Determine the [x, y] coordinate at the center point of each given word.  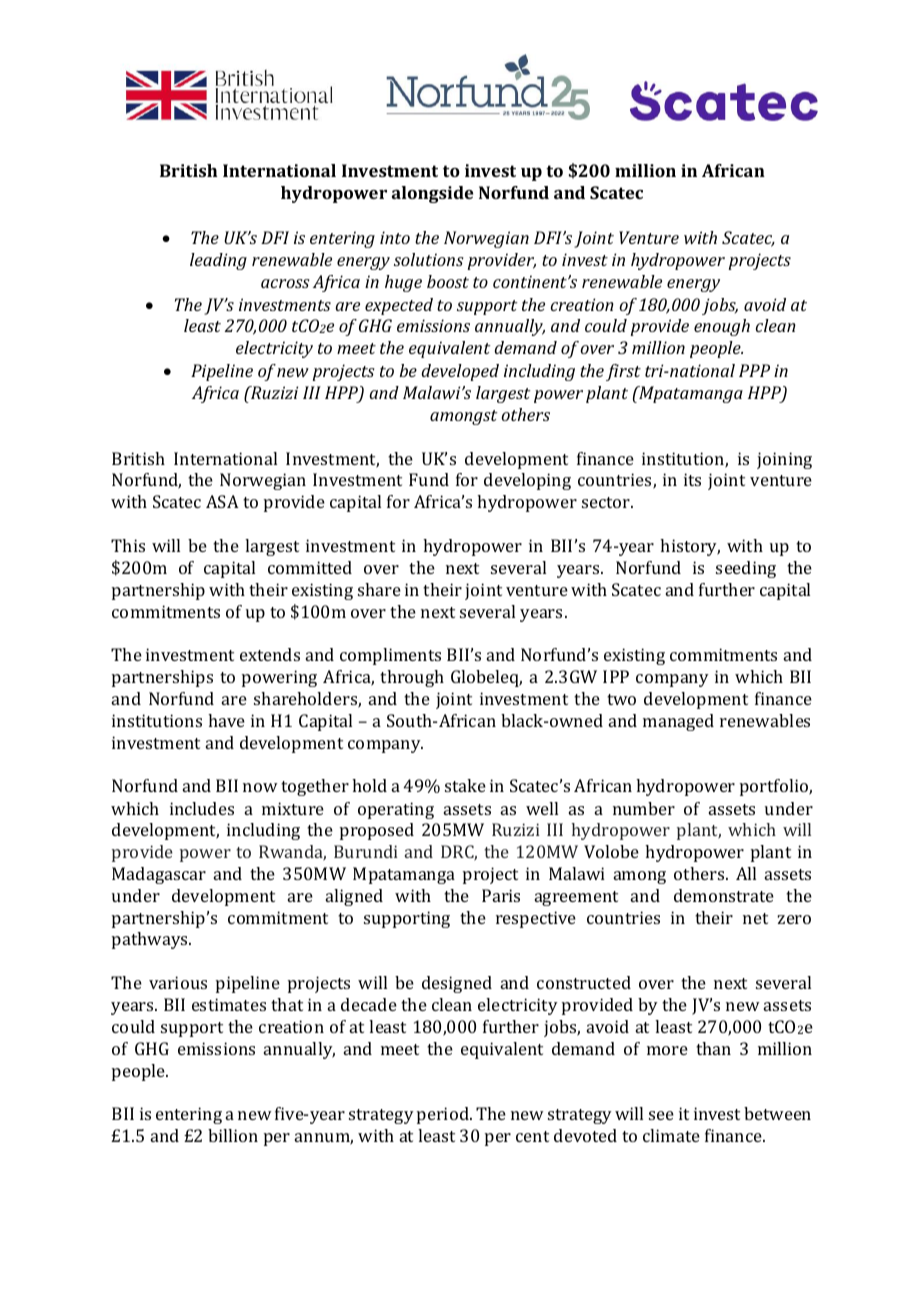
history [690, 547]
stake [465, 785]
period [444, 1115]
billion [233, 1135]
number [644, 808]
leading [218, 261]
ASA [222, 501]
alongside [432, 194]
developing [527, 481]
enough [722, 327]
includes [202, 808]
